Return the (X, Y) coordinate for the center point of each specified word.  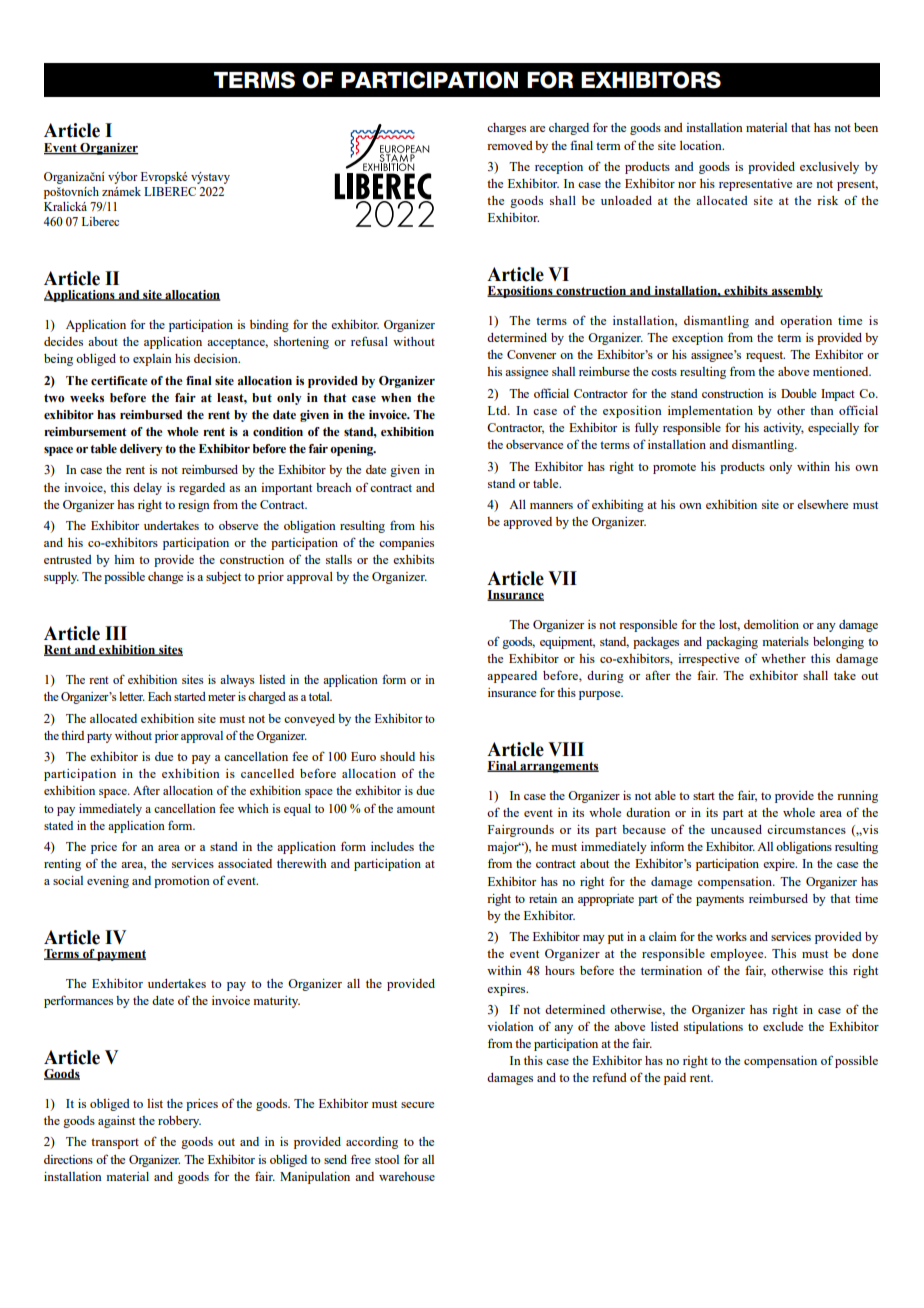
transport (115, 1143)
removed (510, 145)
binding (269, 326)
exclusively (829, 168)
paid (675, 1079)
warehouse (407, 1176)
